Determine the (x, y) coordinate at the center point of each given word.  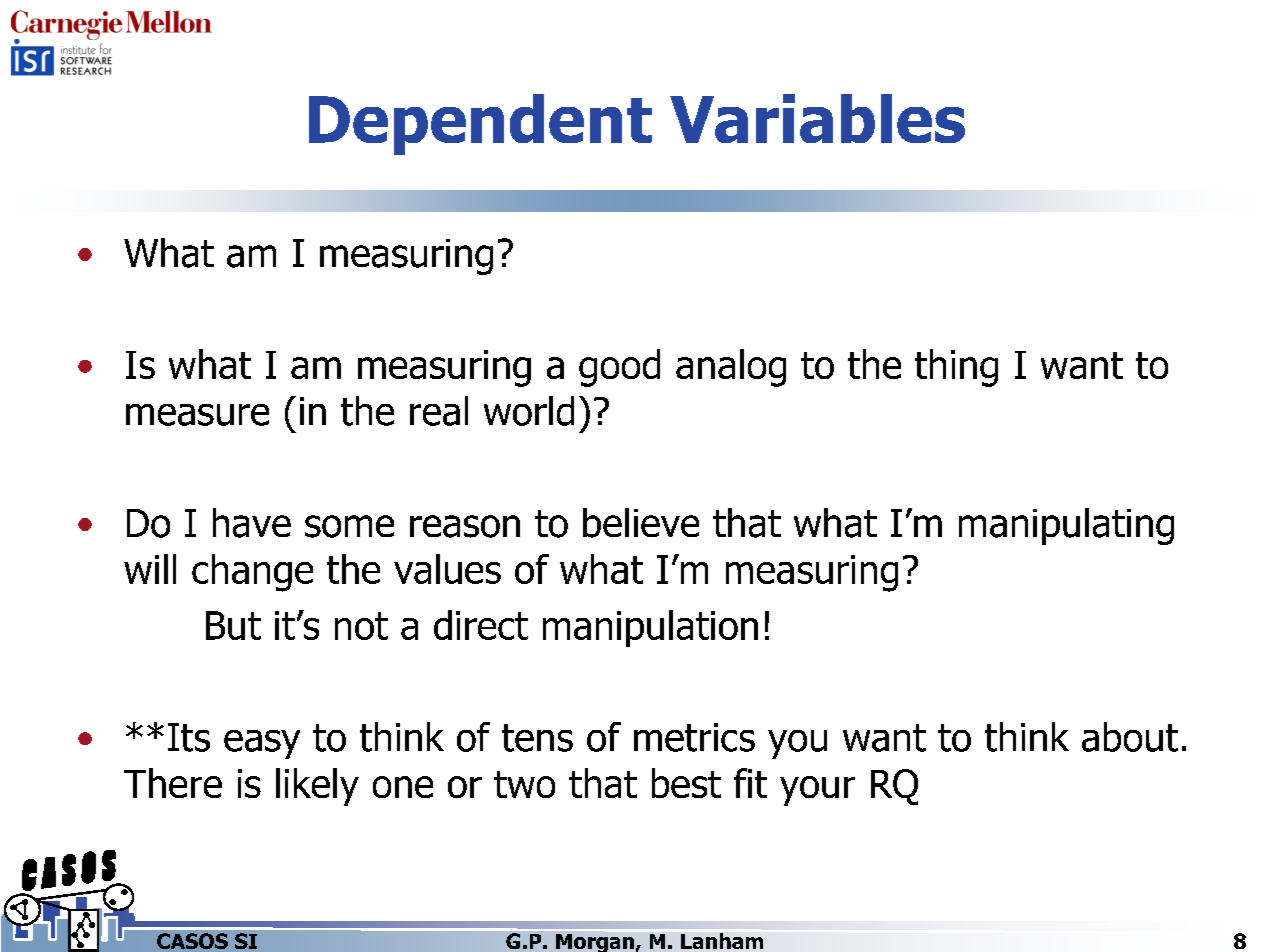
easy (262, 744)
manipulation (650, 628)
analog (731, 368)
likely (317, 787)
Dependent (480, 124)
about (1130, 737)
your (817, 791)
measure (197, 415)
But (233, 625)
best (686, 783)
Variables (817, 118)
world (529, 411)
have (252, 523)
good (619, 368)
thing (956, 368)
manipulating (1066, 526)
